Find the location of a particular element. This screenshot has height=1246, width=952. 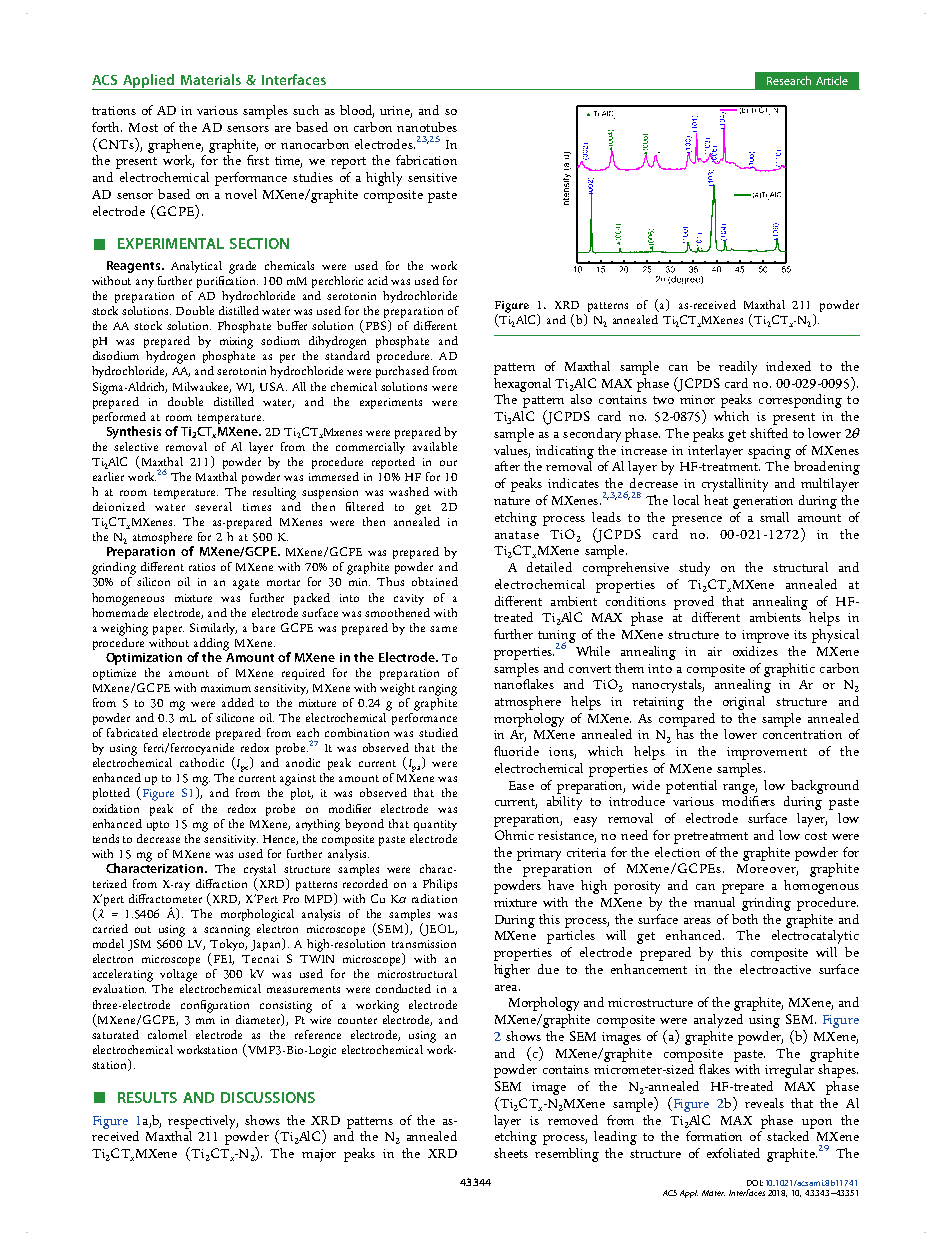

mixing is located at coordinates (236, 343).
